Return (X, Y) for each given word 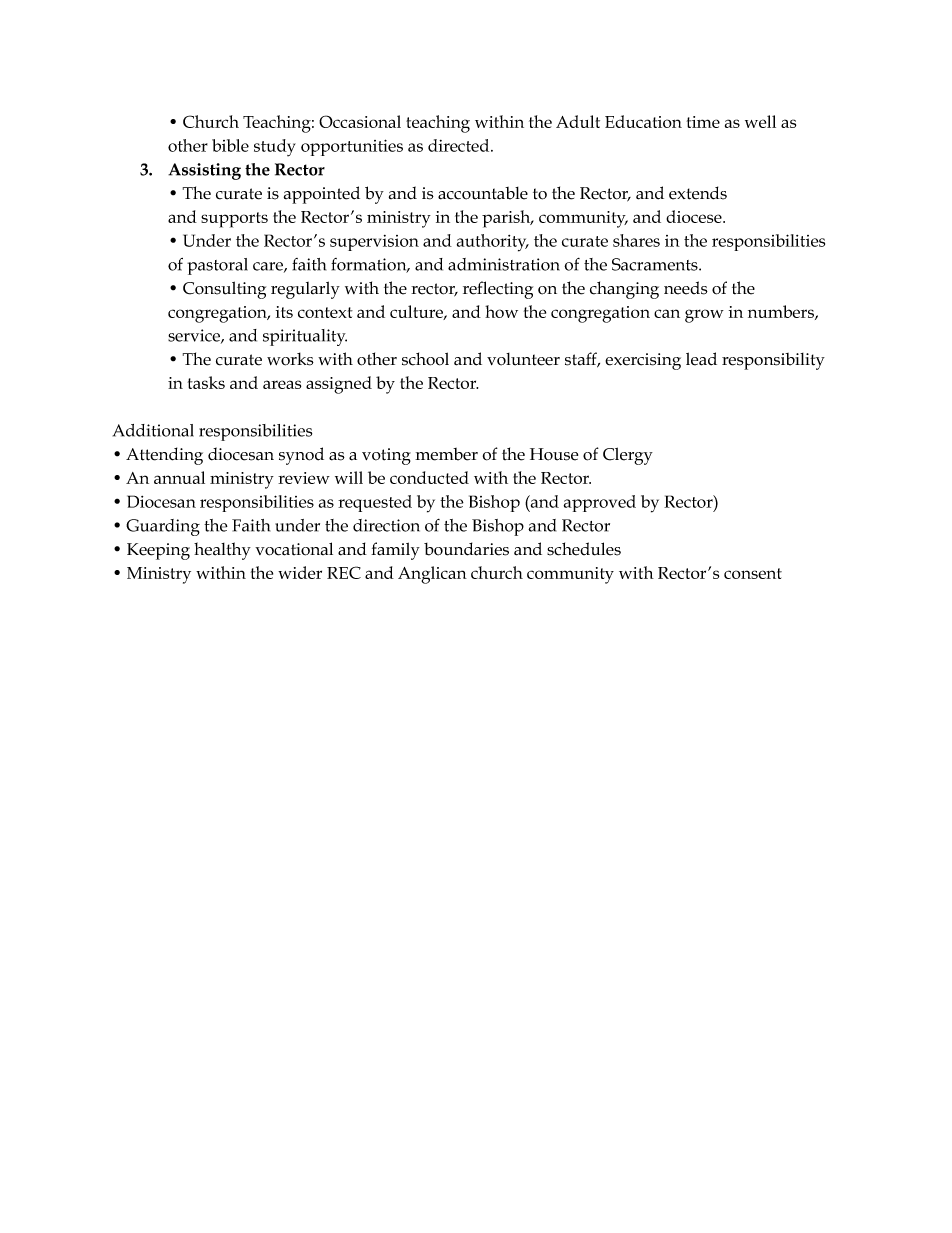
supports (234, 220)
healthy (222, 551)
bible (230, 145)
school (425, 359)
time (703, 122)
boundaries (466, 549)
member (446, 454)
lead (701, 359)
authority (493, 243)
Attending (164, 456)
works (290, 359)
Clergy (628, 456)
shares (636, 240)
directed (460, 145)
